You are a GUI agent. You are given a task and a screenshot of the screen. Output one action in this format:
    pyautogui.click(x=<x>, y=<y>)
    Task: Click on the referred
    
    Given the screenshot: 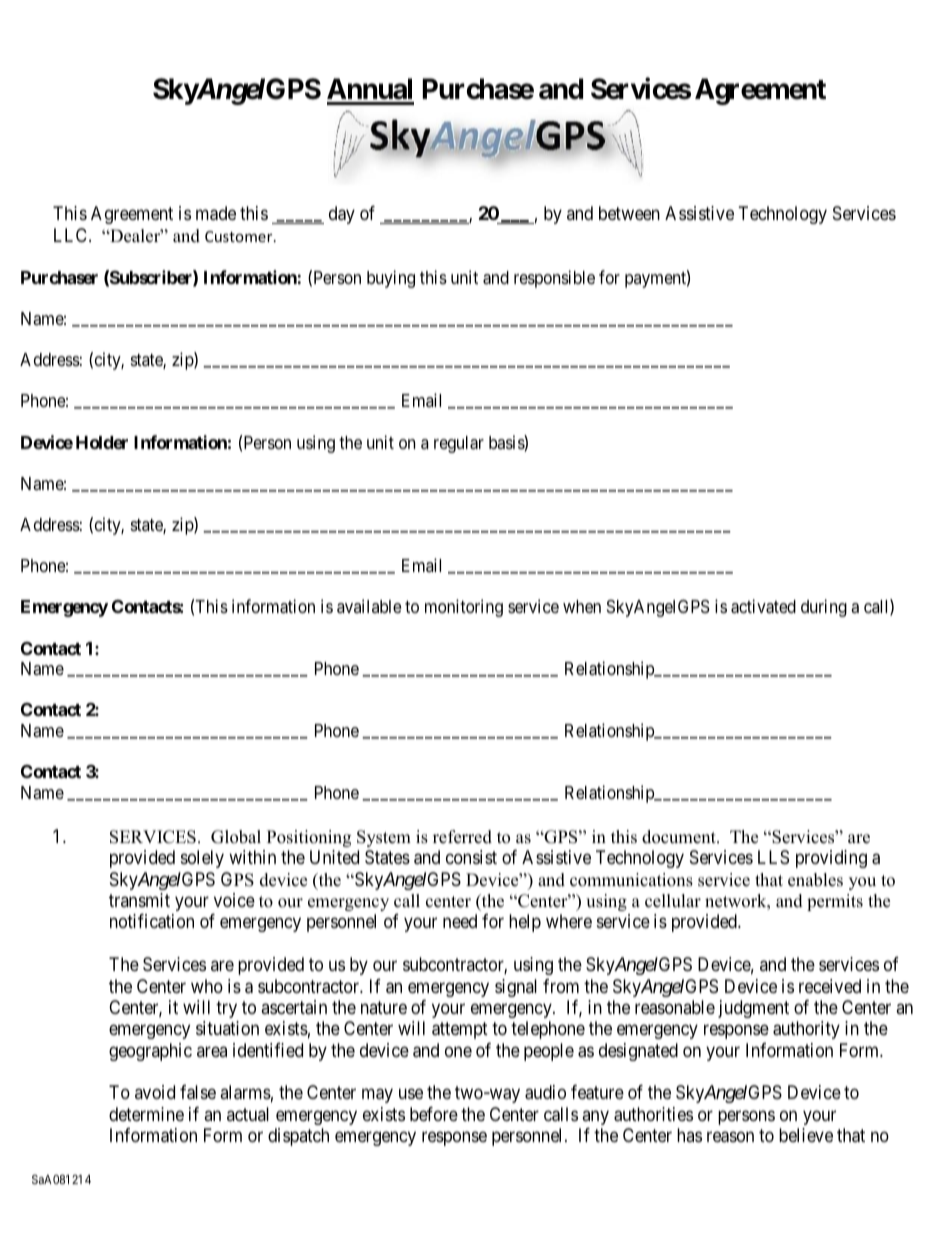 What is the action you would take?
    pyautogui.click(x=462, y=837)
